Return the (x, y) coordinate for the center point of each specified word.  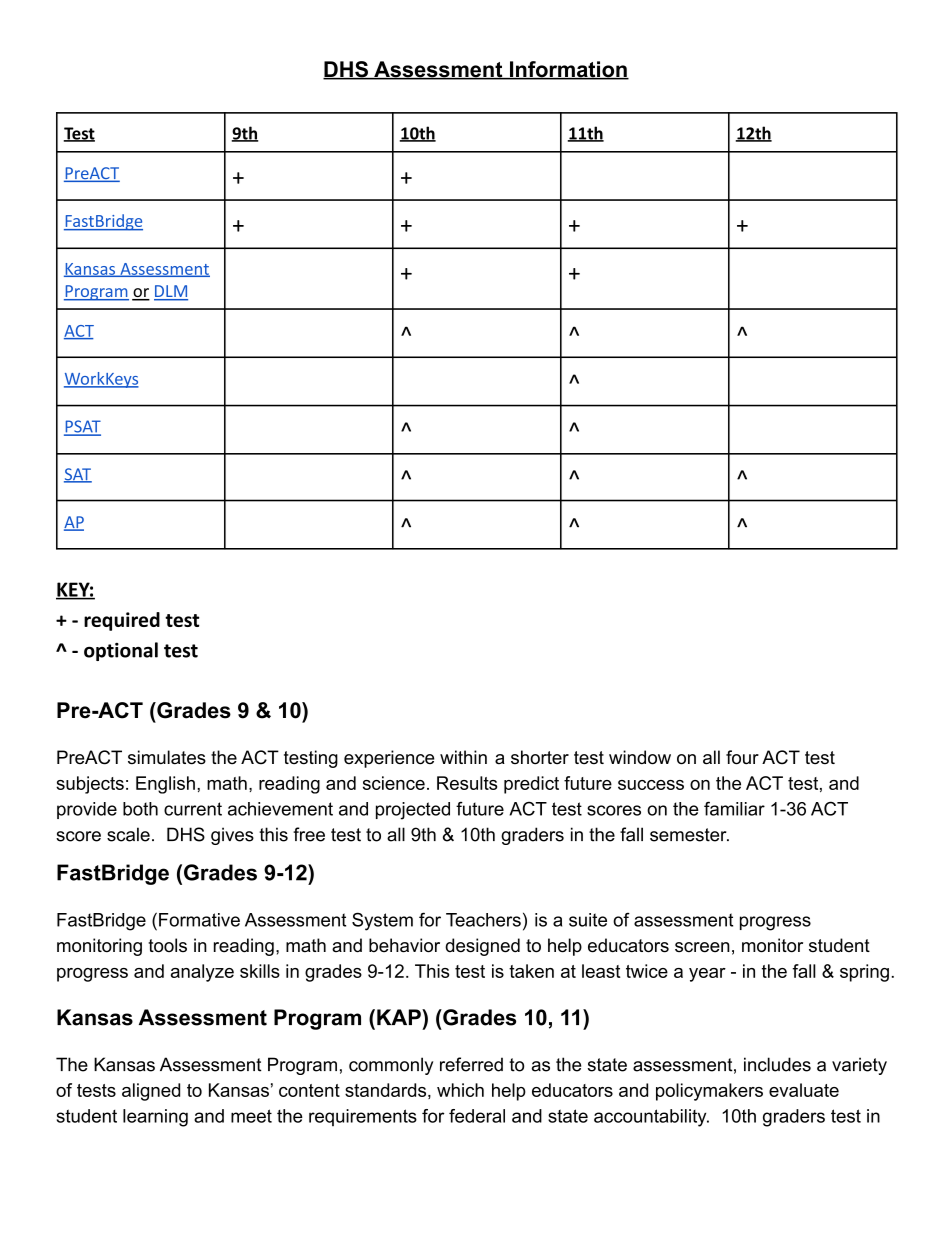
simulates (167, 757)
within (463, 757)
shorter (540, 757)
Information (568, 70)
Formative (199, 920)
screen (702, 947)
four (742, 757)
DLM (171, 292)
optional (121, 651)
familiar (734, 808)
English (165, 785)
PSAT (82, 427)
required (122, 621)
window (640, 757)
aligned (151, 1092)
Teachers (483, 920)
